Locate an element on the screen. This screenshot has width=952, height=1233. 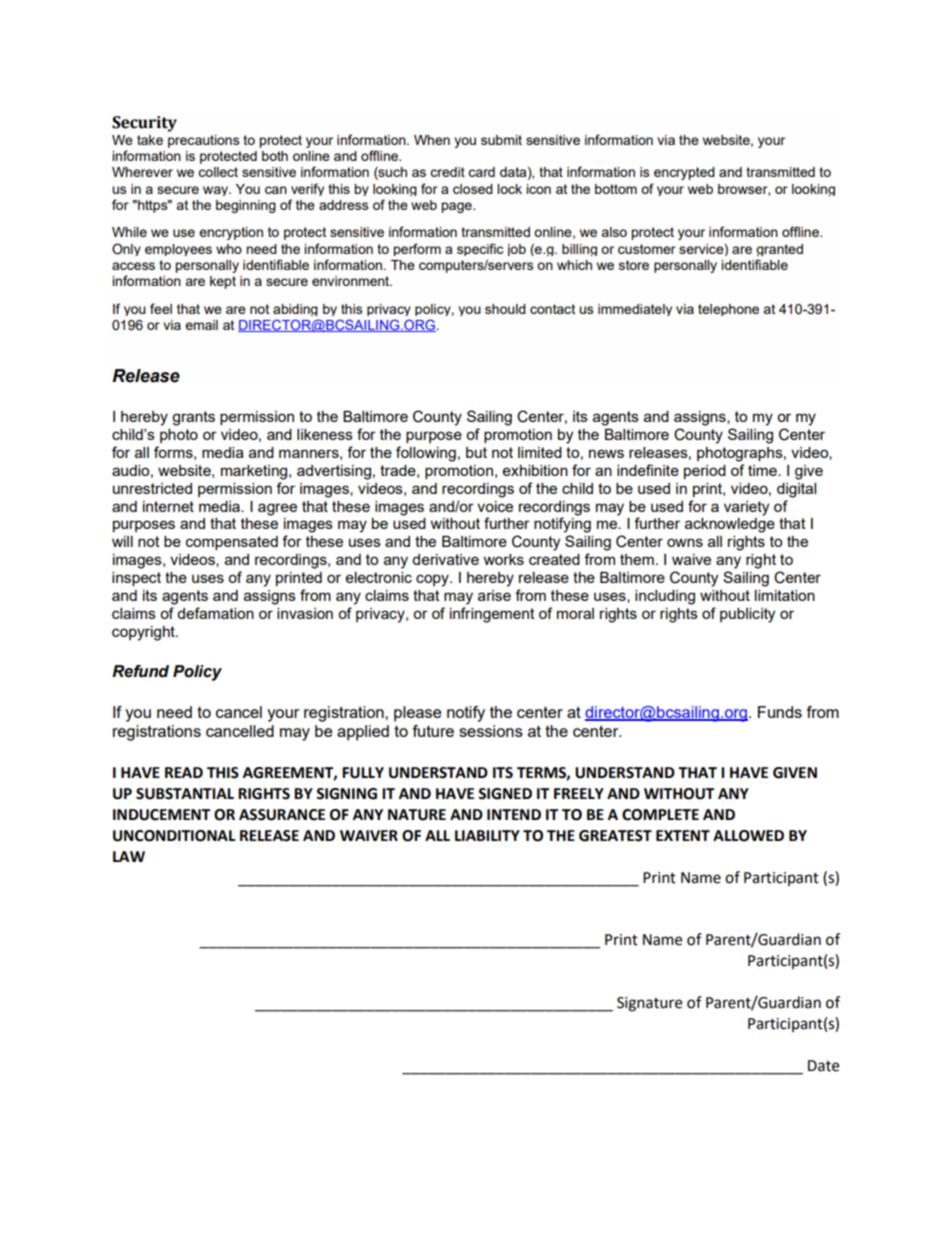
LAW is located at coordinates (129, 856).
